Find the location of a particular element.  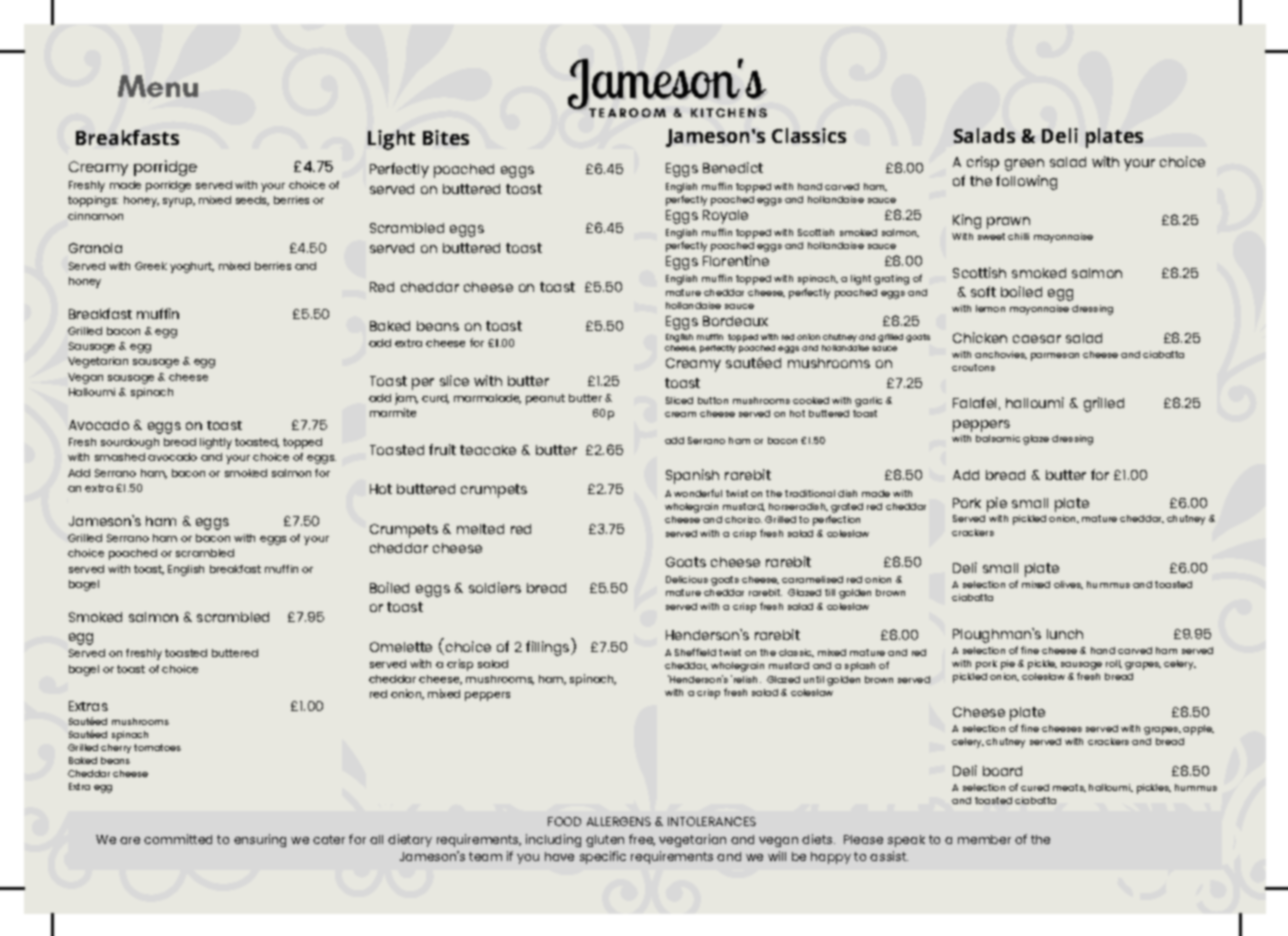

toppings is located at coordinates (93, 201).
